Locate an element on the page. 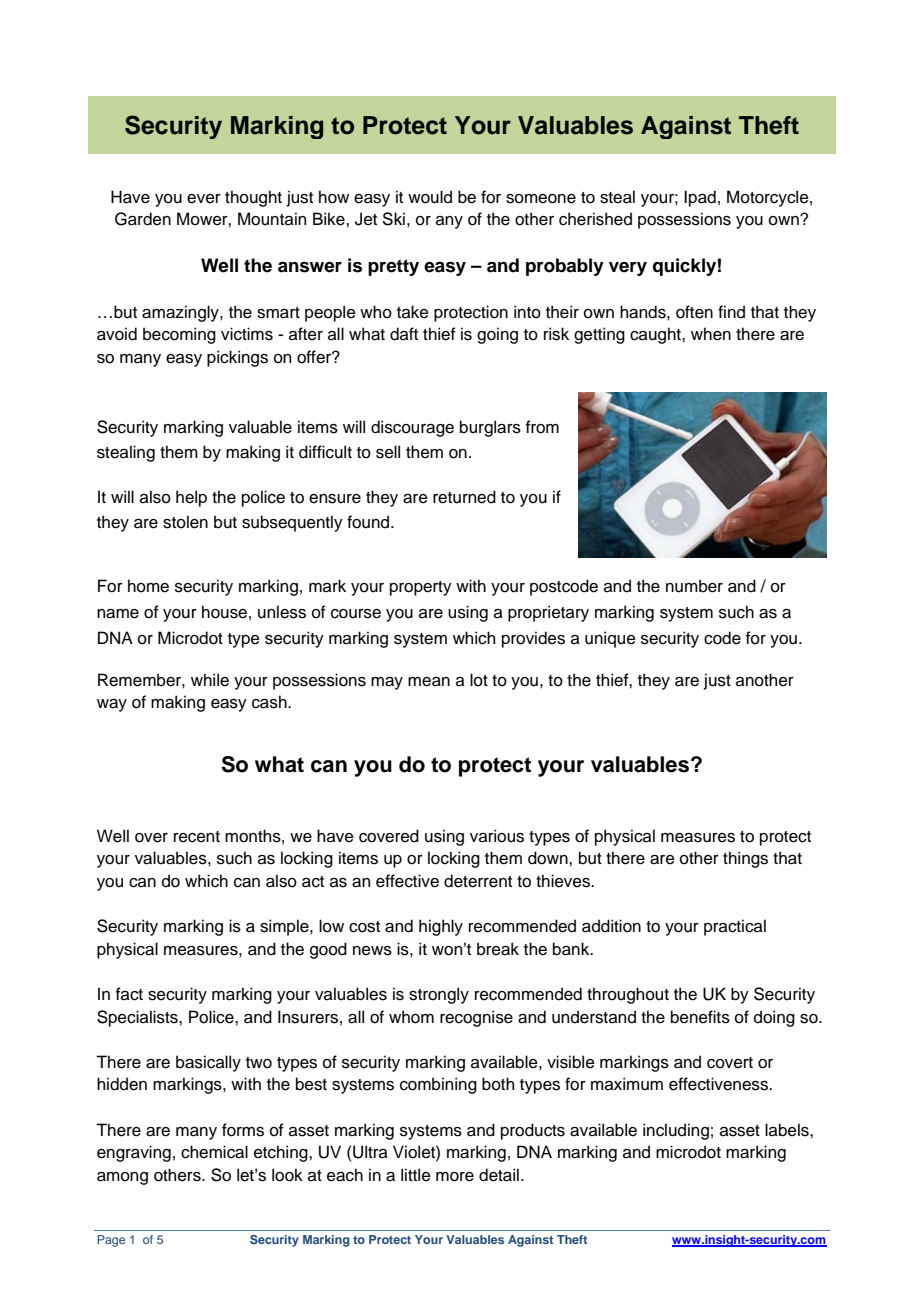 The height and width of the document is (1308, 924). including is located at coordinates (676, 1131).
